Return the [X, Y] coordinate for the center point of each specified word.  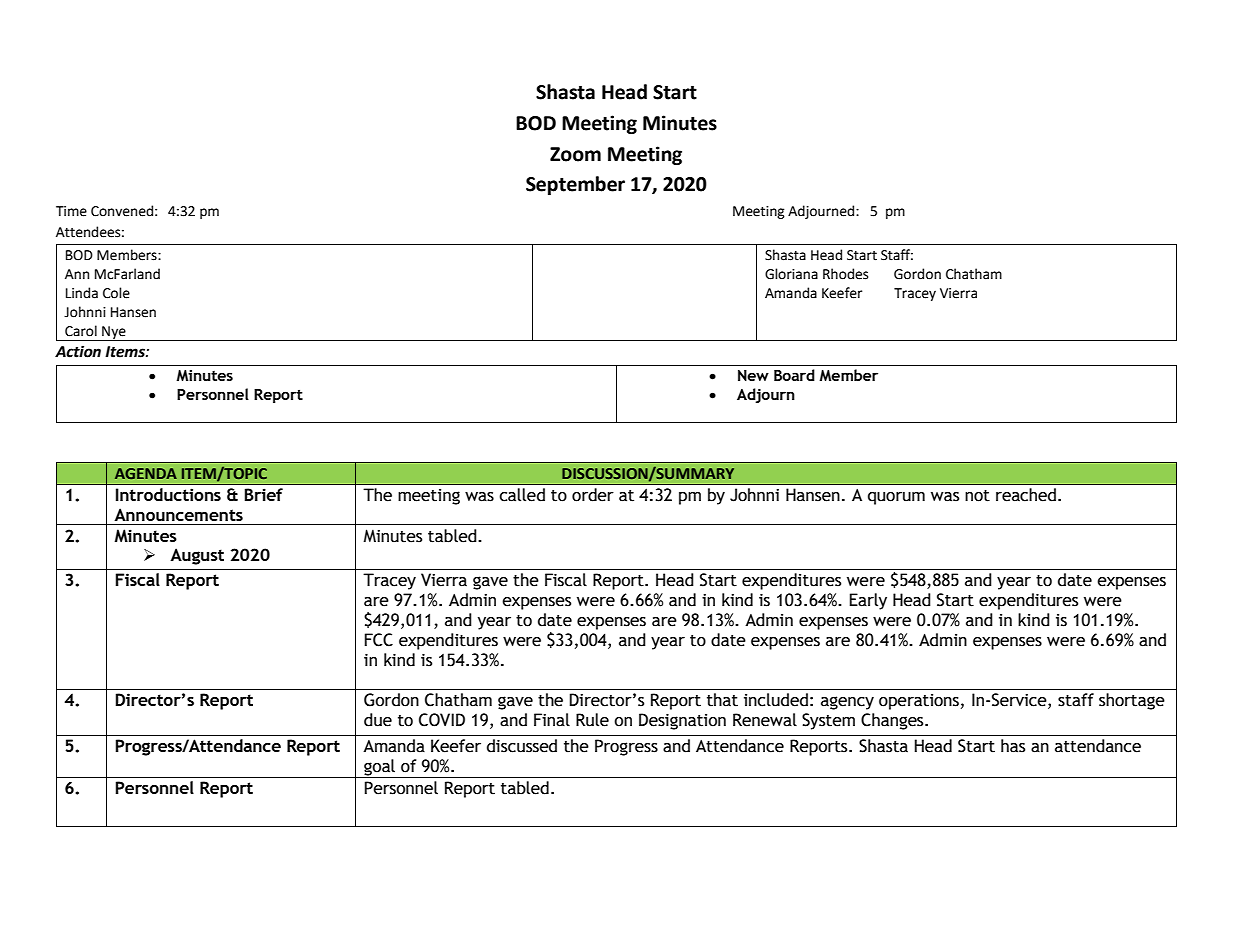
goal [379, 768]
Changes [893, 721]
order [593, 495]
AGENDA [146, 473]
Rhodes [845, 274]
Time [71, 211]
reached [1026, 495]
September [575, 185]
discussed [522, 746]
